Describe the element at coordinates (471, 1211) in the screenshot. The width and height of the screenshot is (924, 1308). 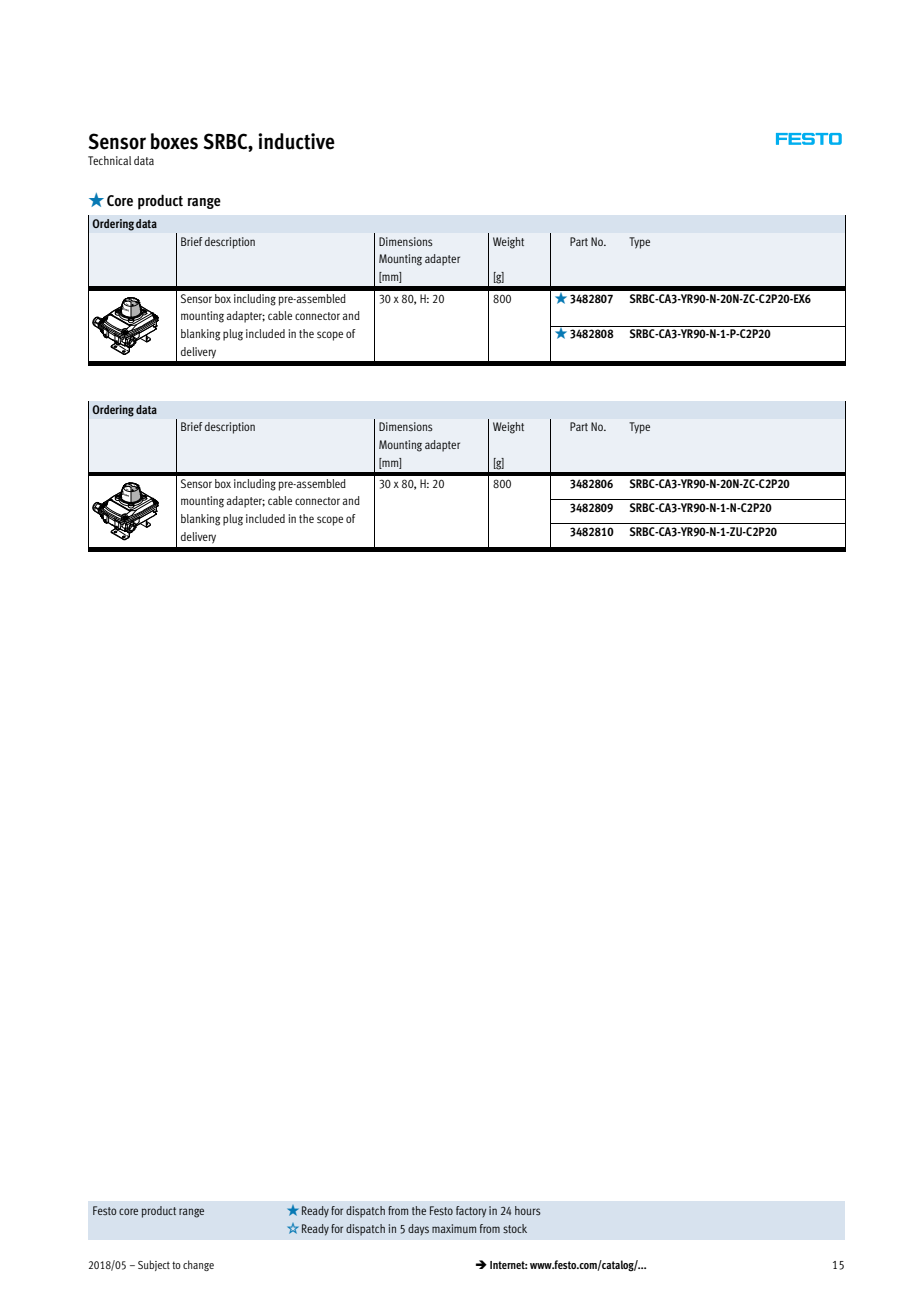
I see `factory` at that location.
